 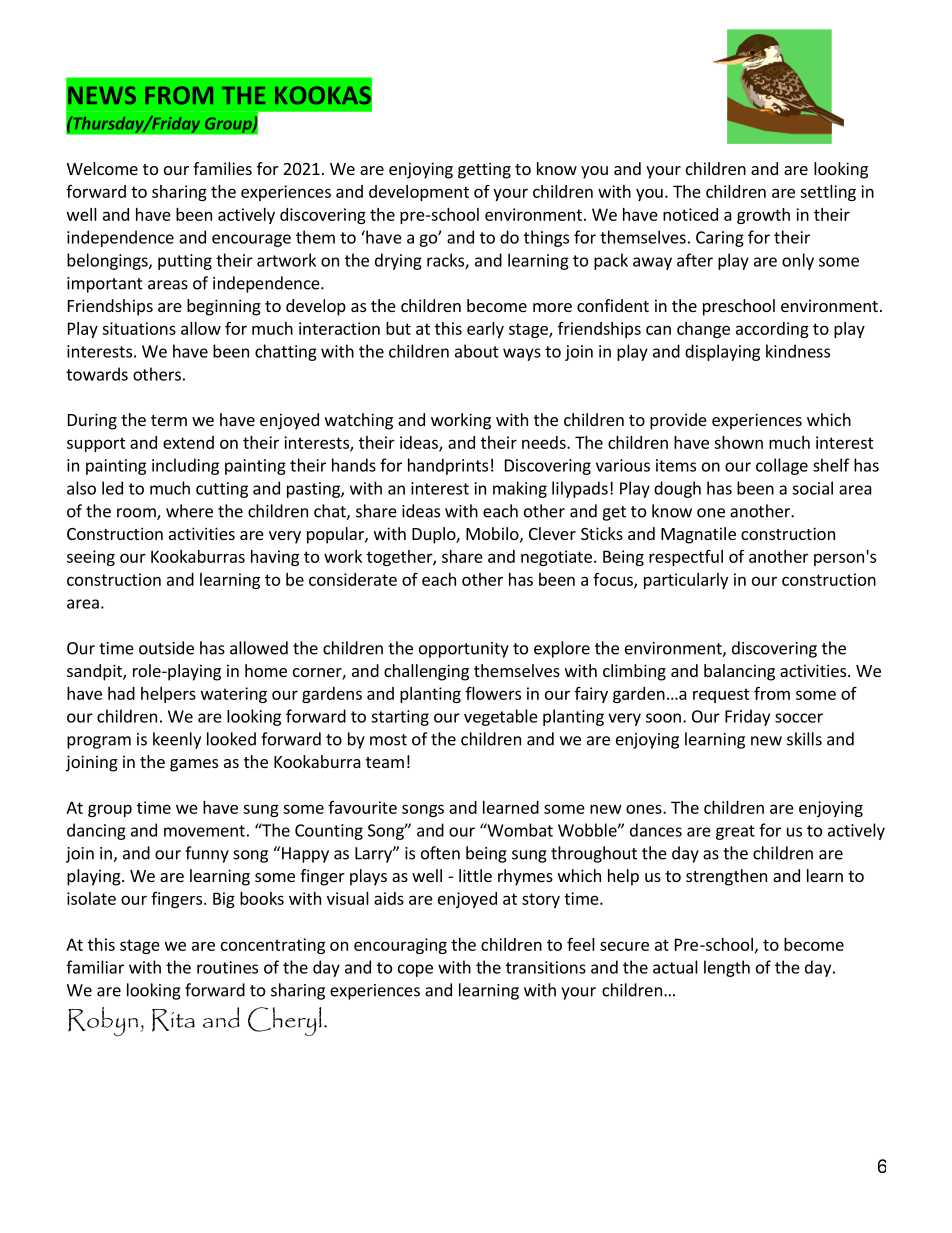 I want to click on negotiate, so click(x=556, y=558).
